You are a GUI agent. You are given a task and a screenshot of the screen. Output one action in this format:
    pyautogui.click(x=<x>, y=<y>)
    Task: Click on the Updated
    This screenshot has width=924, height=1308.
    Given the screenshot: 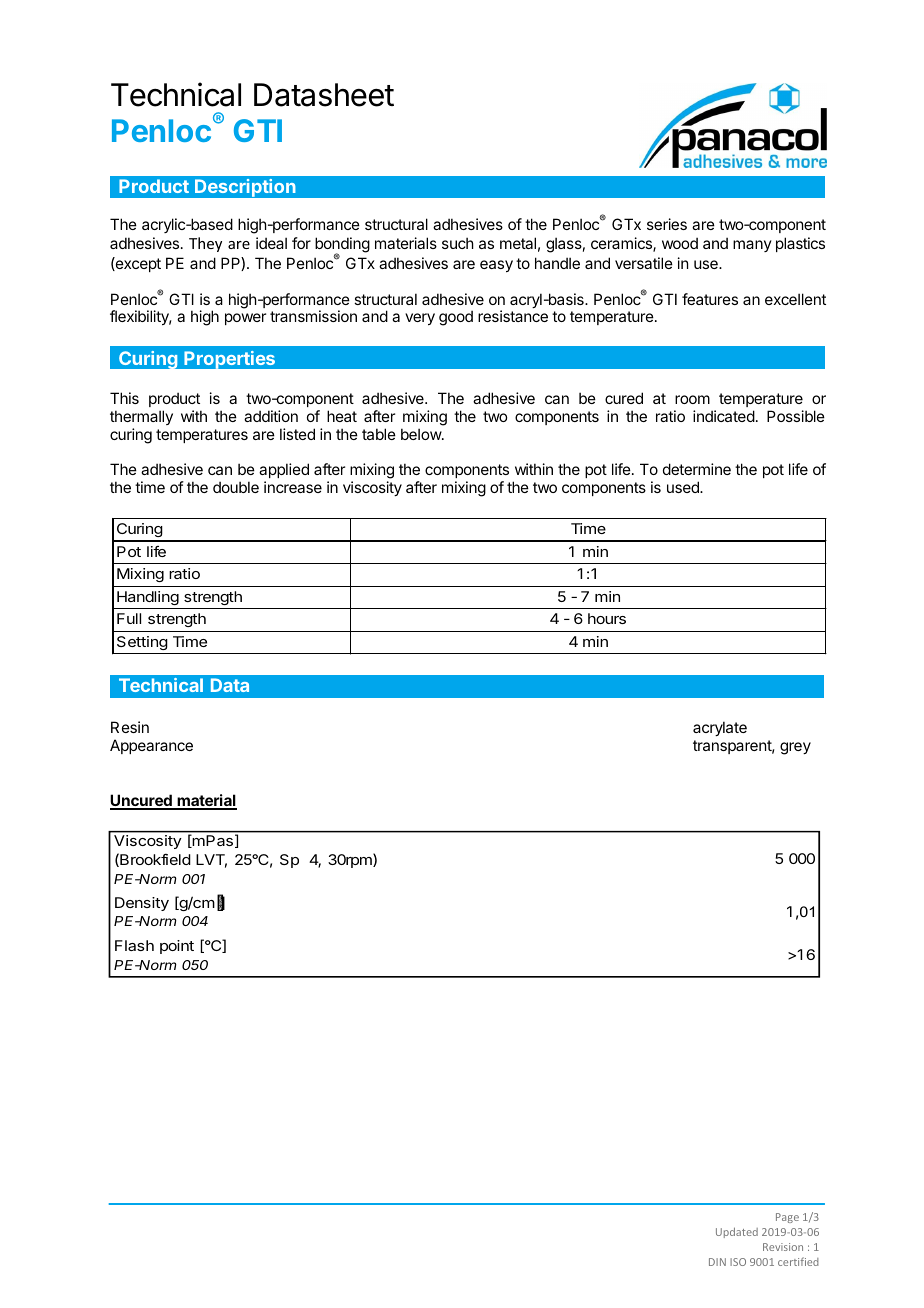 What is the action you would take?
    pyautogui.click(x=737, y=1232)
